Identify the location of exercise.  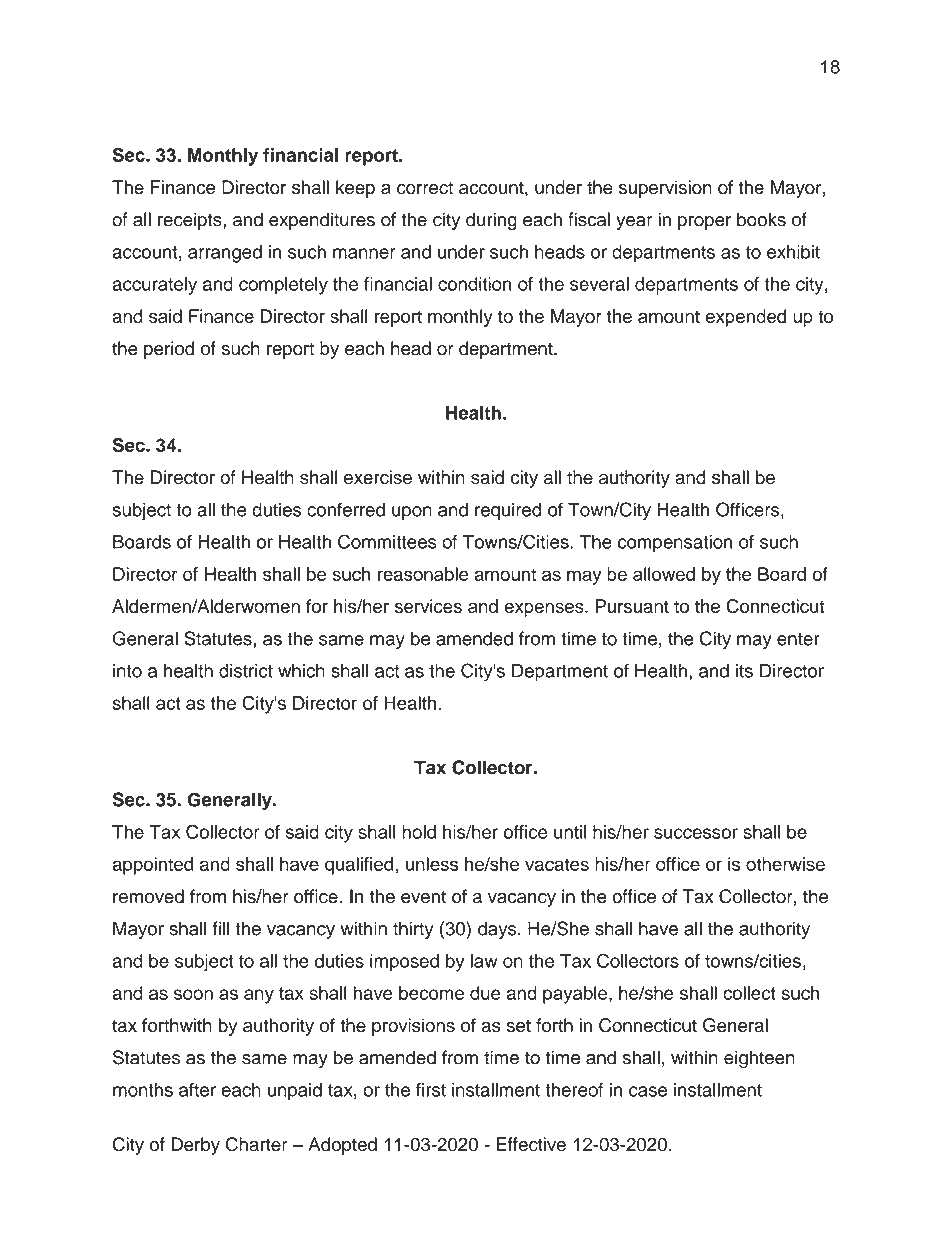
(378, 477).
